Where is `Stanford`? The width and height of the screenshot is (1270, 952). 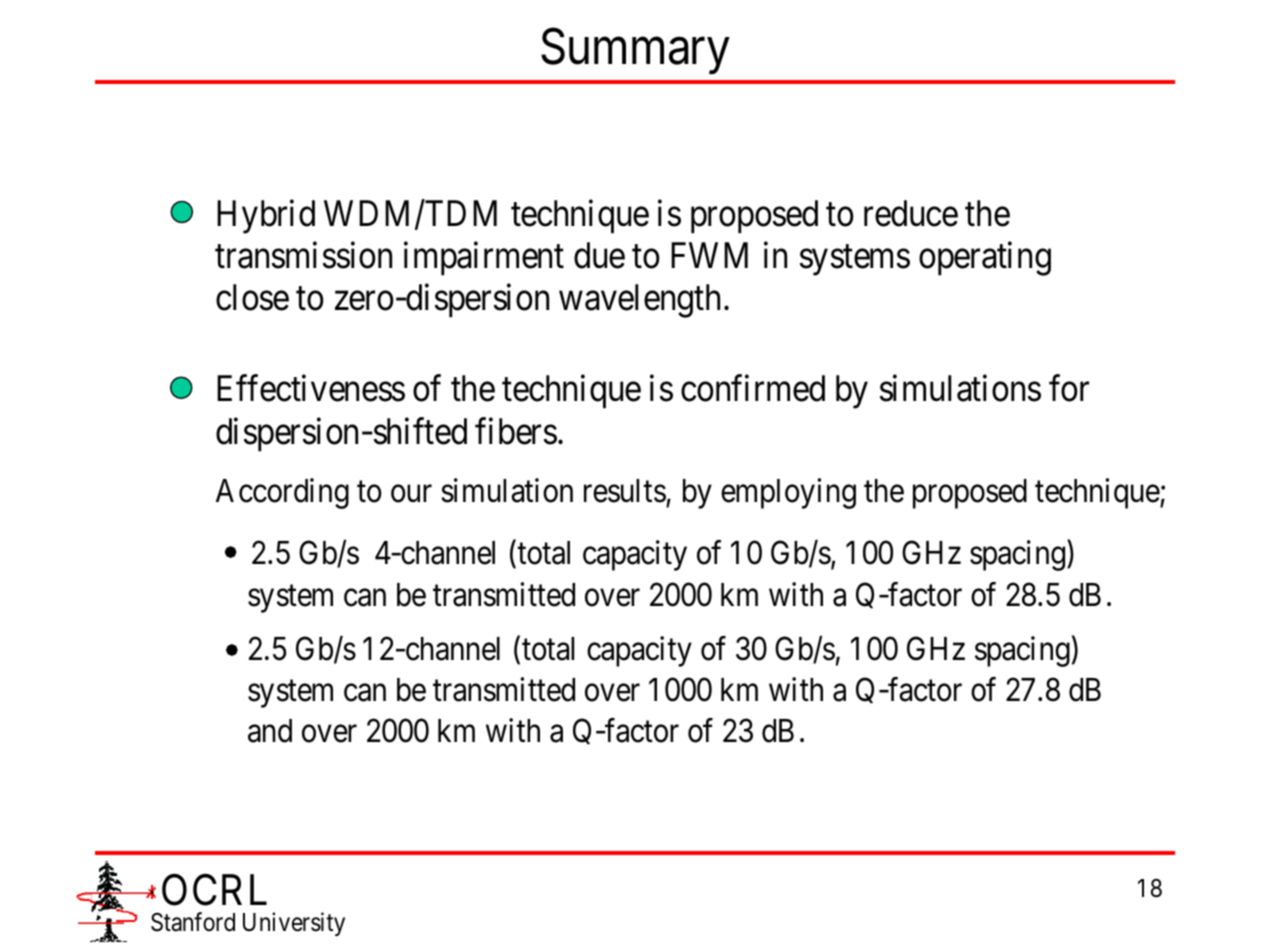
Stanford is located at coordinates (193, 922).
